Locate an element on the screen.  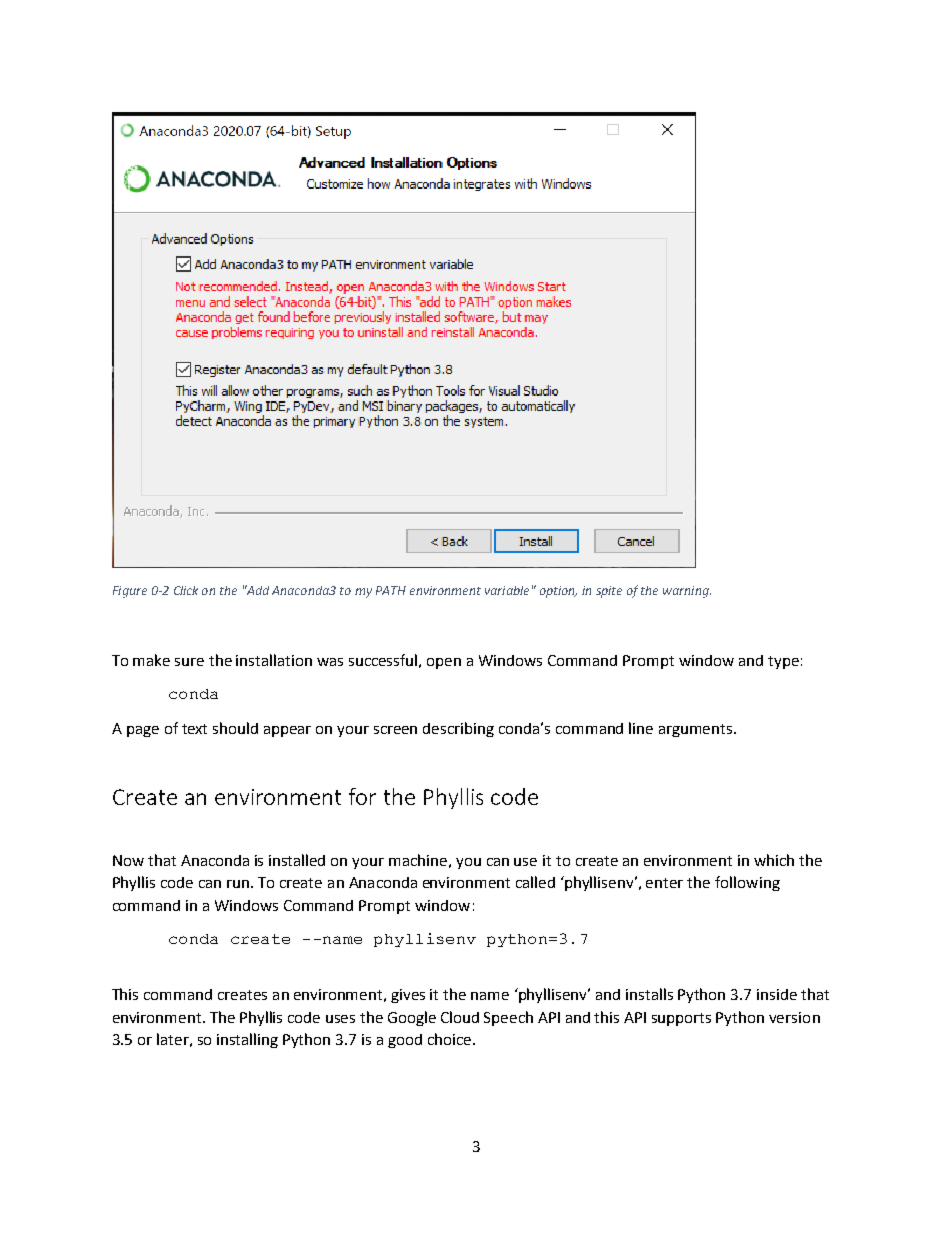
Cloud is located at coordinates (460, 1017).
